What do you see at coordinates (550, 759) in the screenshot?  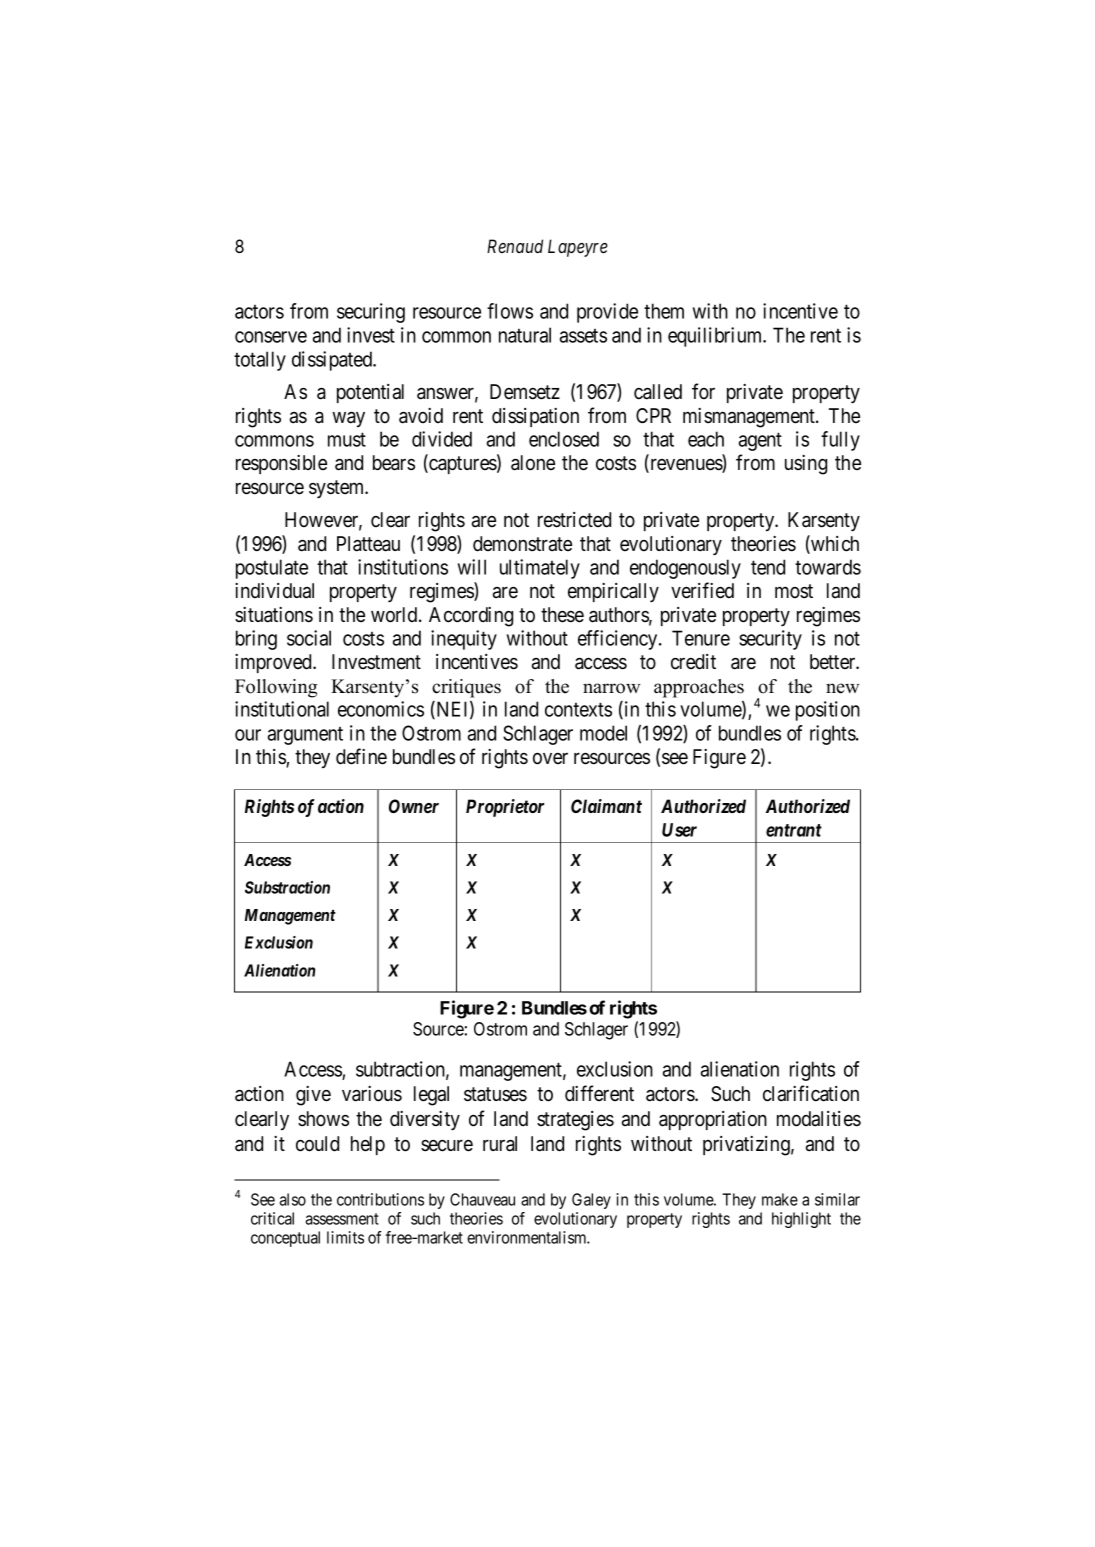 I see `over` at bounding box center [550, 759].
